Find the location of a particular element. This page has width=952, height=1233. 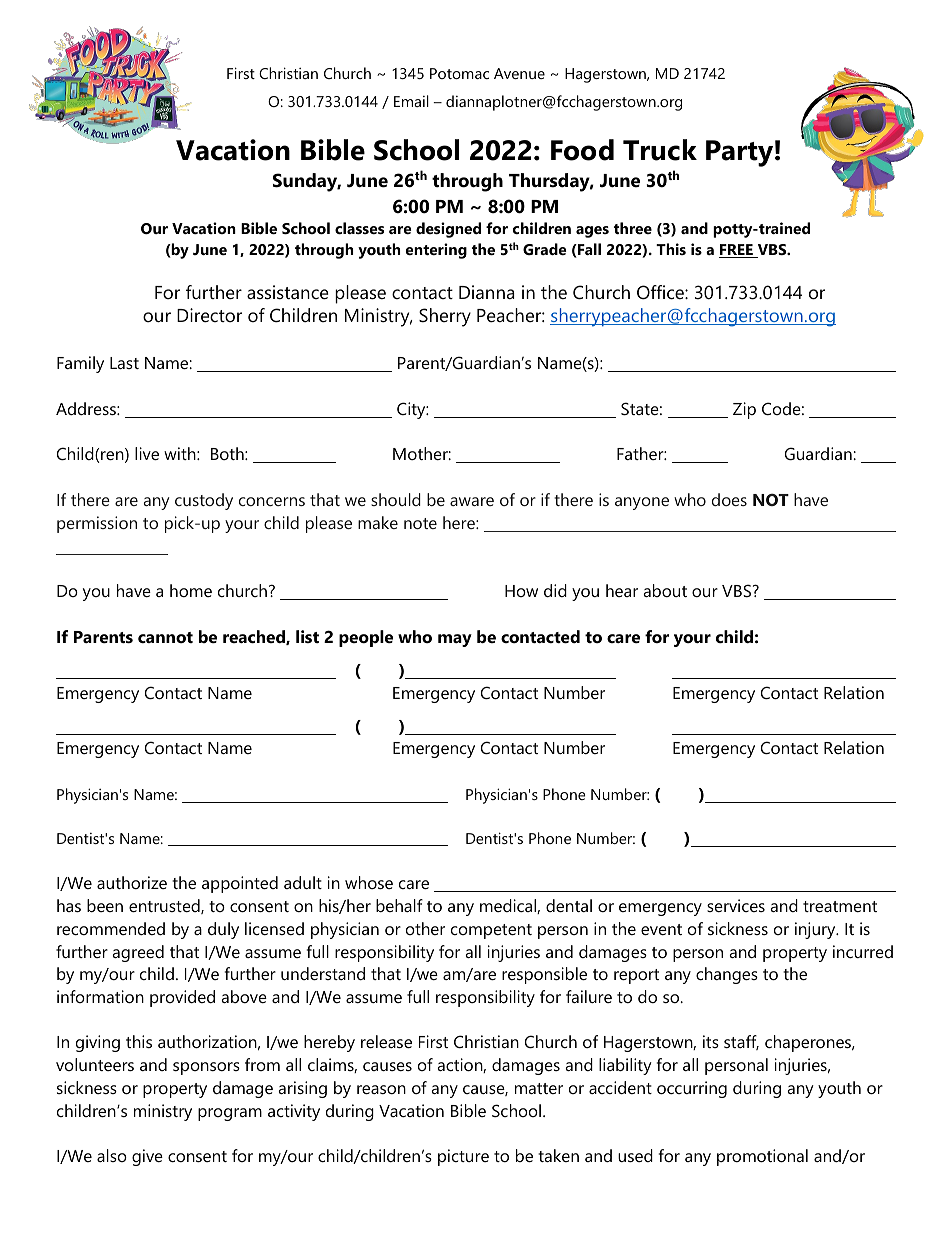

promotional is located at coordinates (762, 1157).
